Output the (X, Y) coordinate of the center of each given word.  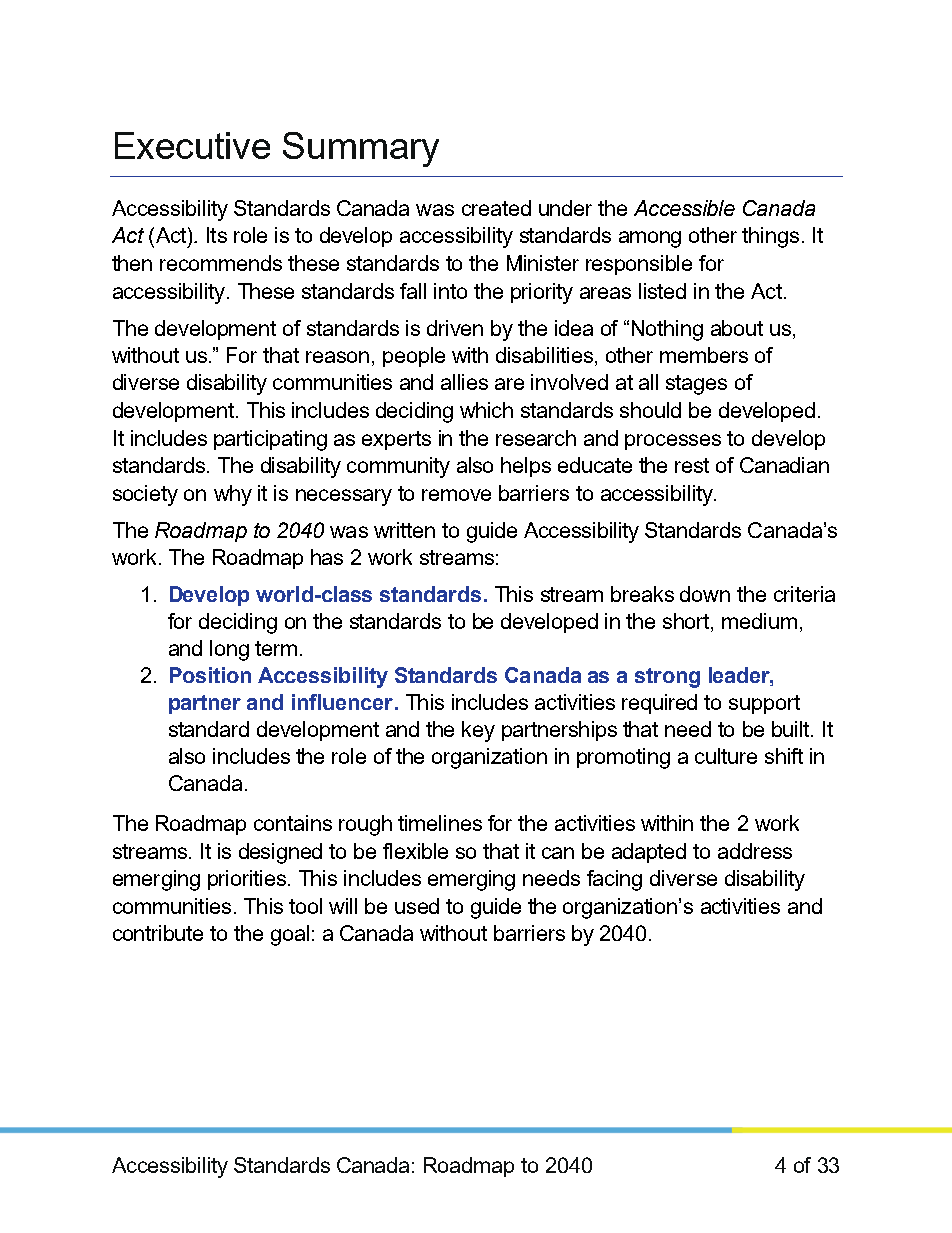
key (478, 731)
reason (337, 357)
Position (210, 675)
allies (464, 382)
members (704, 355)
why (233, 495)
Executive (192, 145)
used (417, 906)
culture (726, 756)
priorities (247, 880)
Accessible (684, 208)
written (404, 530)
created (496, 208)
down (705, 594)
